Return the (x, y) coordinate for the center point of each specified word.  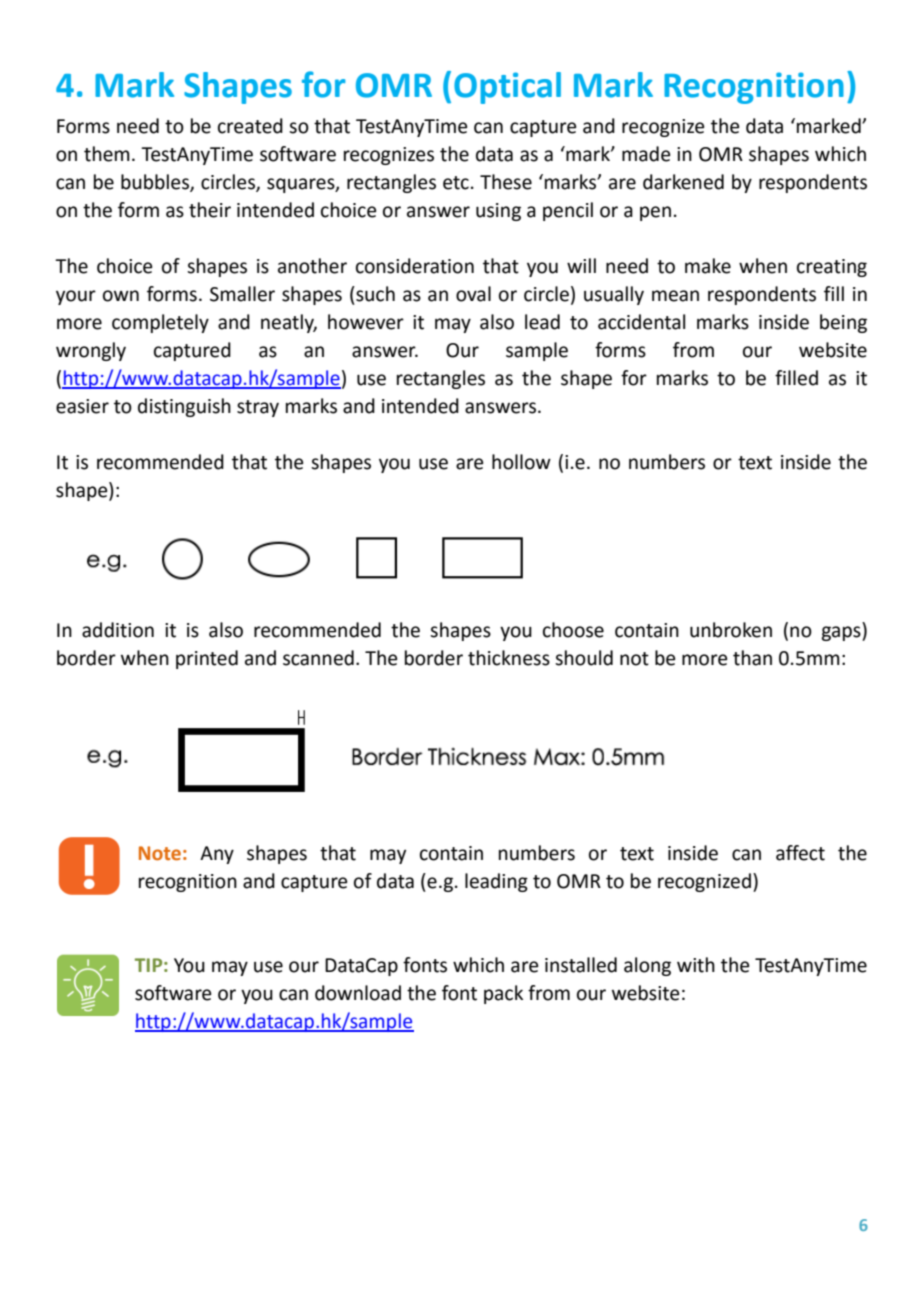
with (696, 965)
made (646, 154)
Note (160, 853)
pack (503, 994)
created (250, 126)
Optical (507, 88)
